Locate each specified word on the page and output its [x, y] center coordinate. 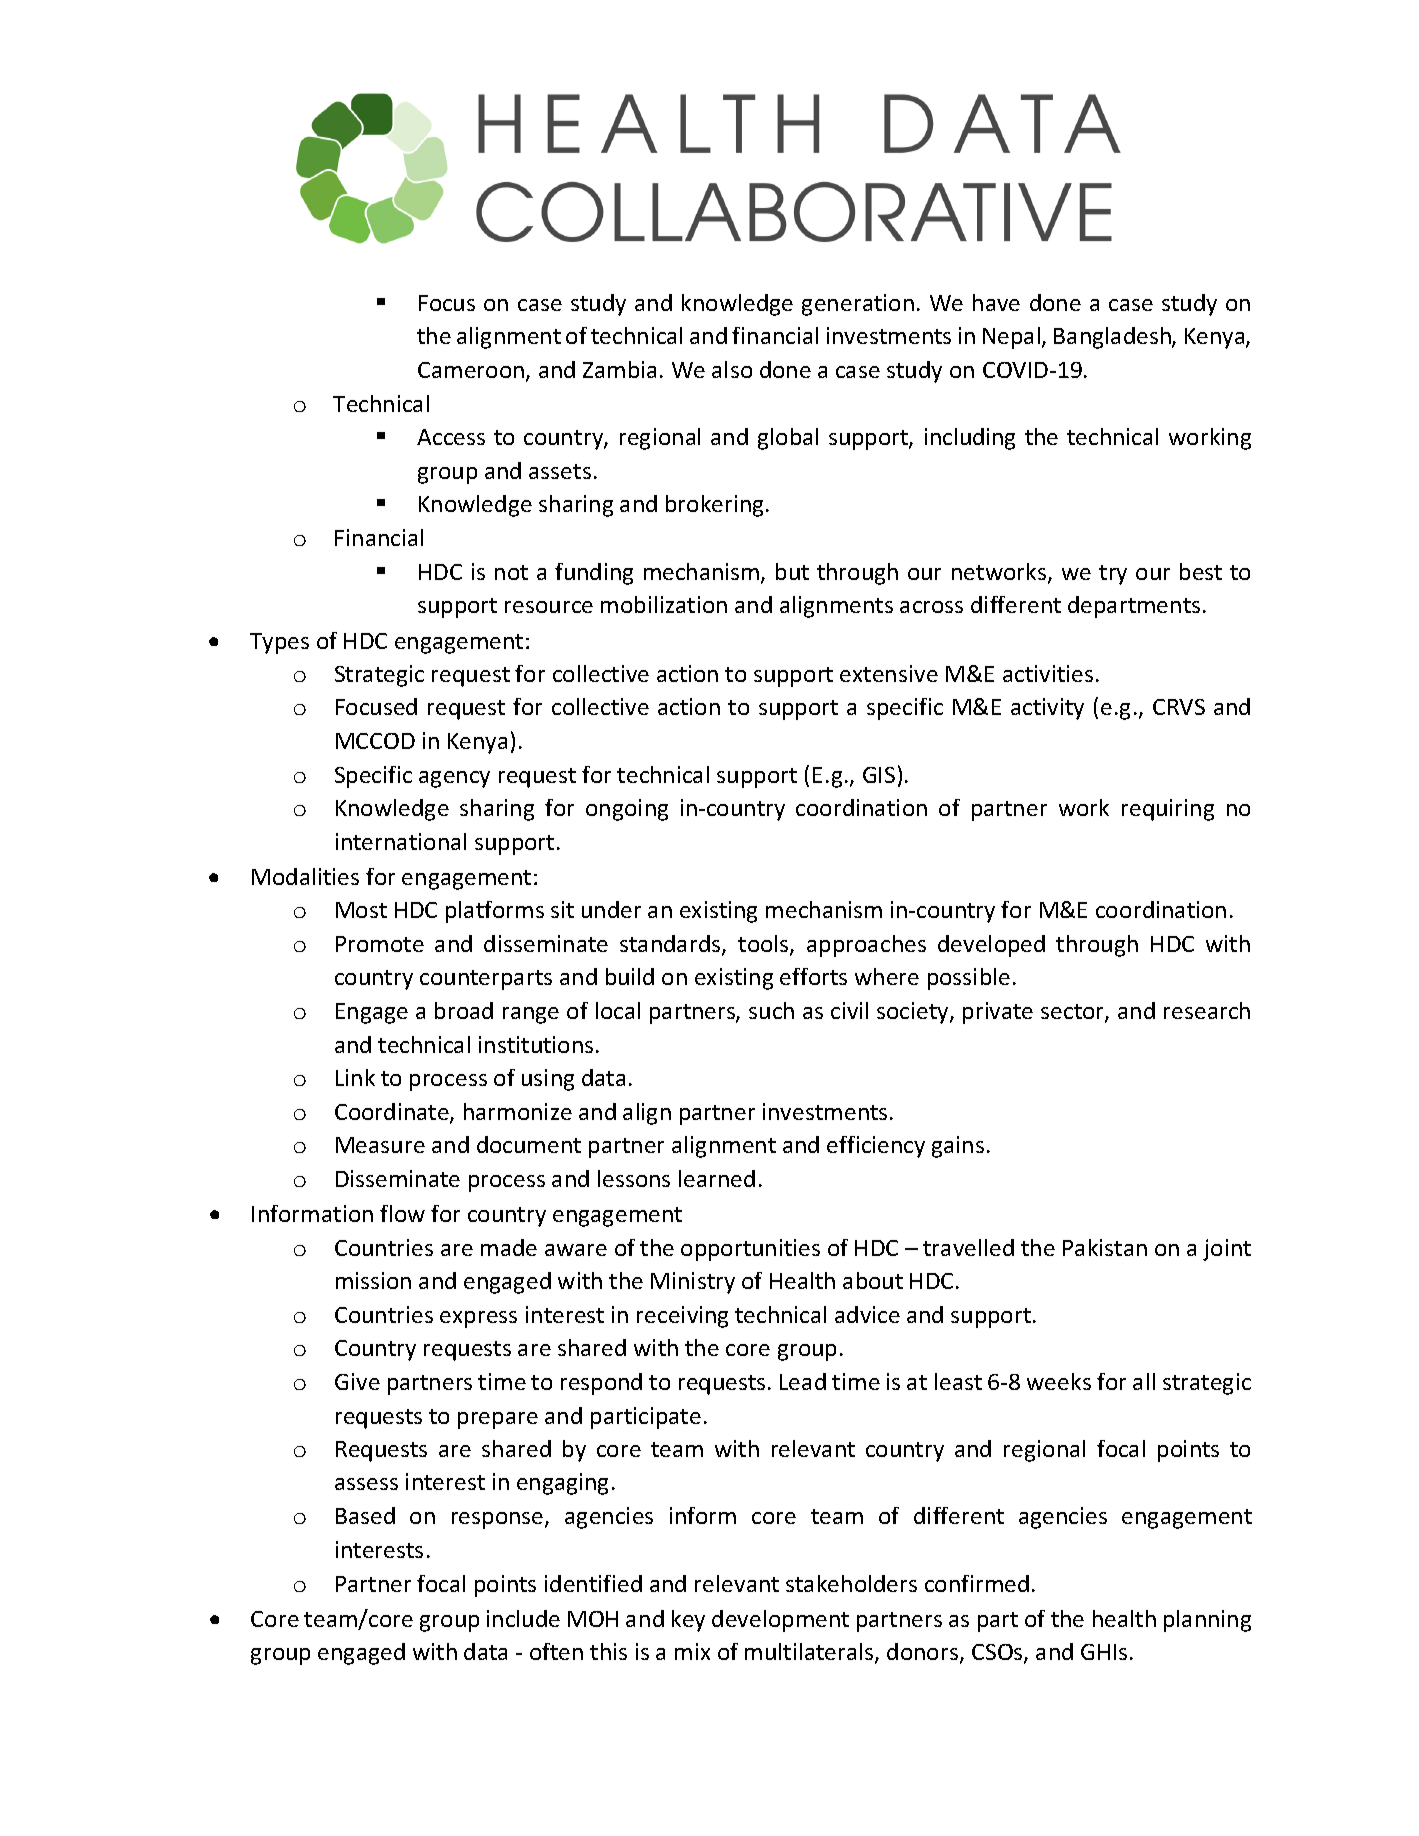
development [780, 1621]
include [523, 1618]
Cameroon [472, 372]
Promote [380, 944]
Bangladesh [1113, 338]
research [1207, 1010]
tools [764, 945]
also [732, 369]
